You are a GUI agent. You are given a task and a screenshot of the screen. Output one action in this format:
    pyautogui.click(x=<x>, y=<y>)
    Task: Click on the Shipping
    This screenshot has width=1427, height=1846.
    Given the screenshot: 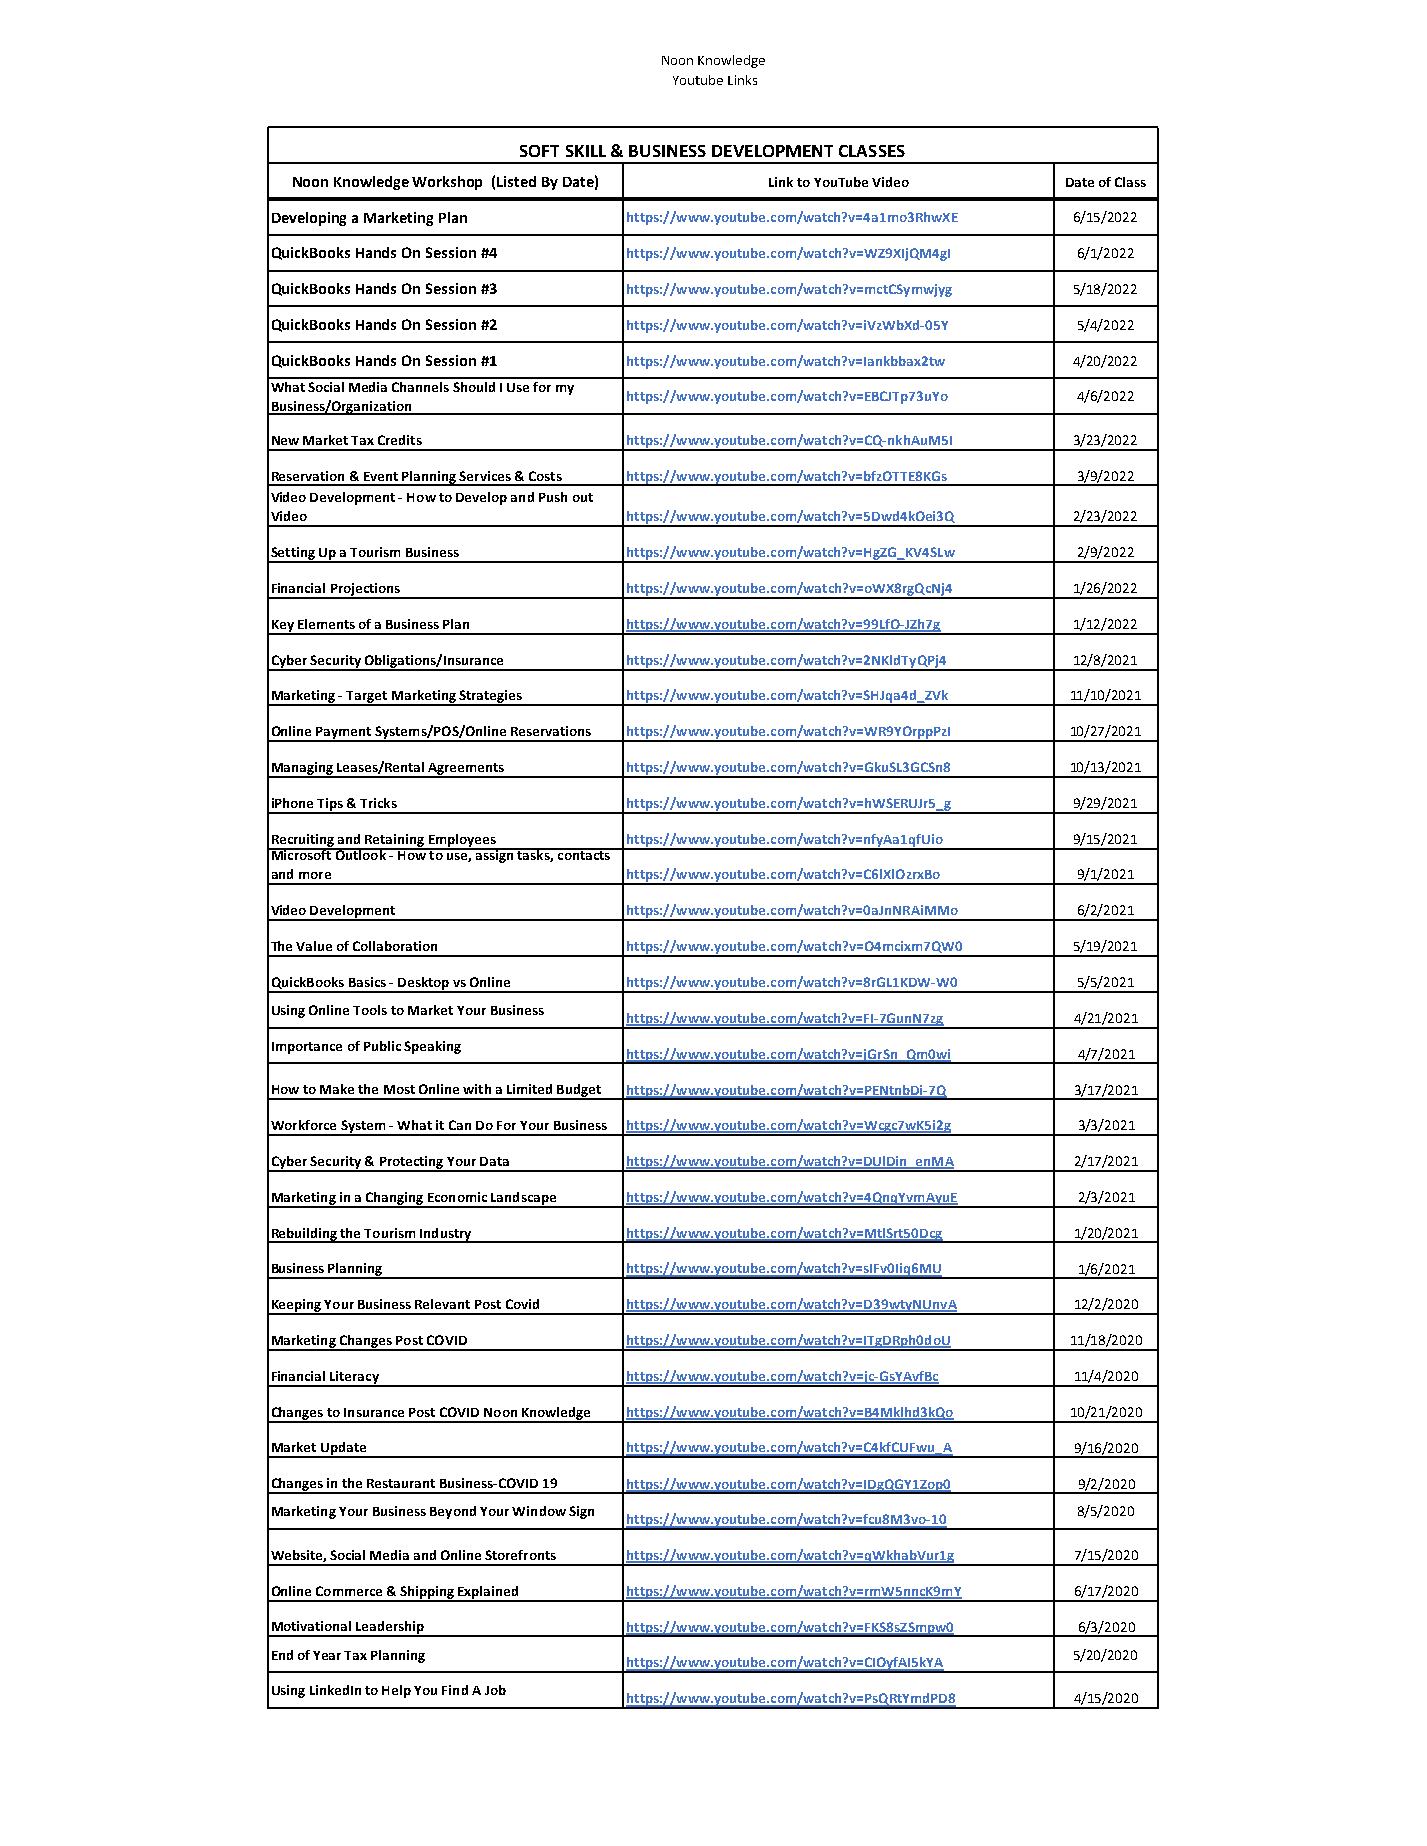 What is the action you would take?
    pyautogui.click(x=427, y=1593)
